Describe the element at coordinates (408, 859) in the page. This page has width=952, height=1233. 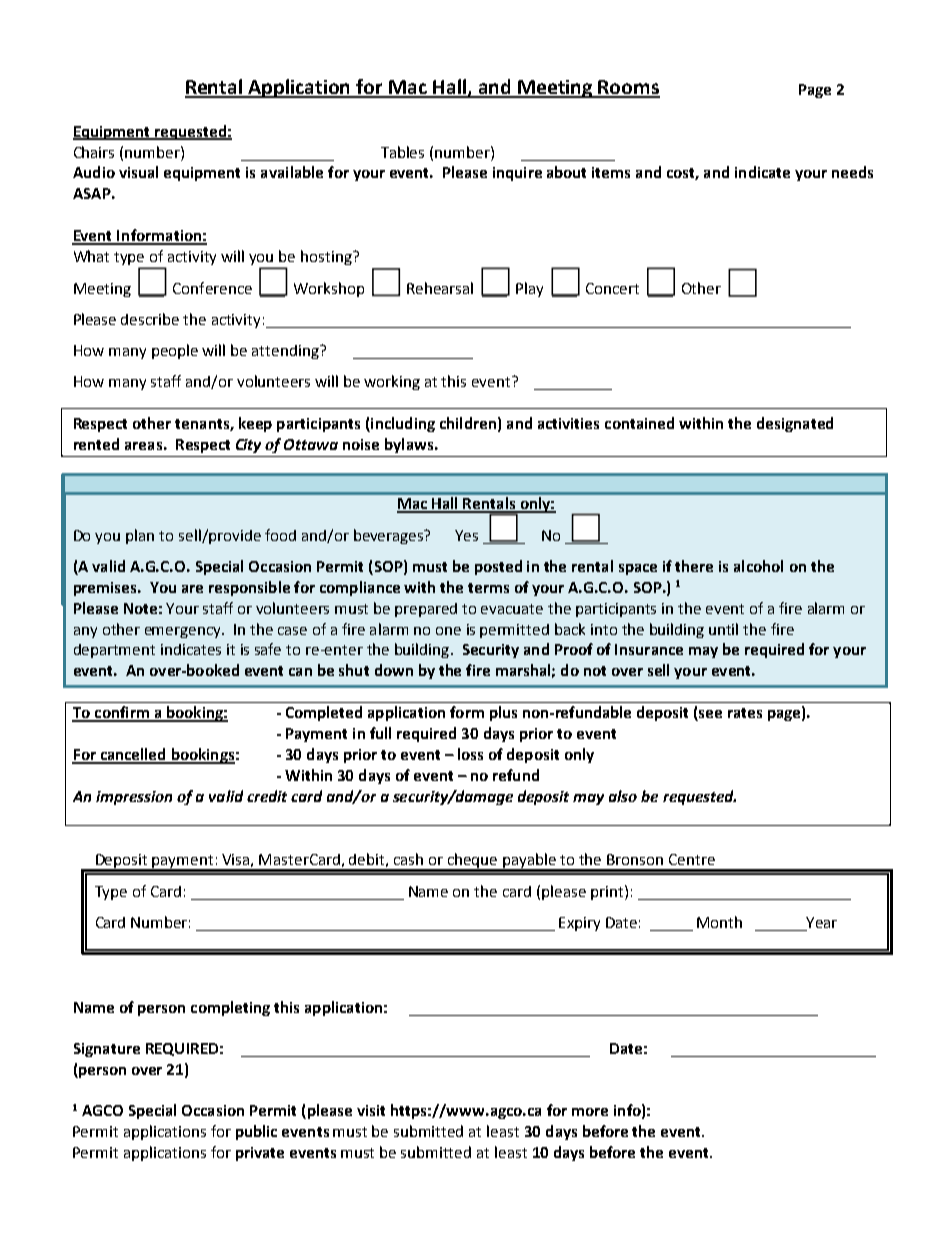
I see `cash` at that location.
